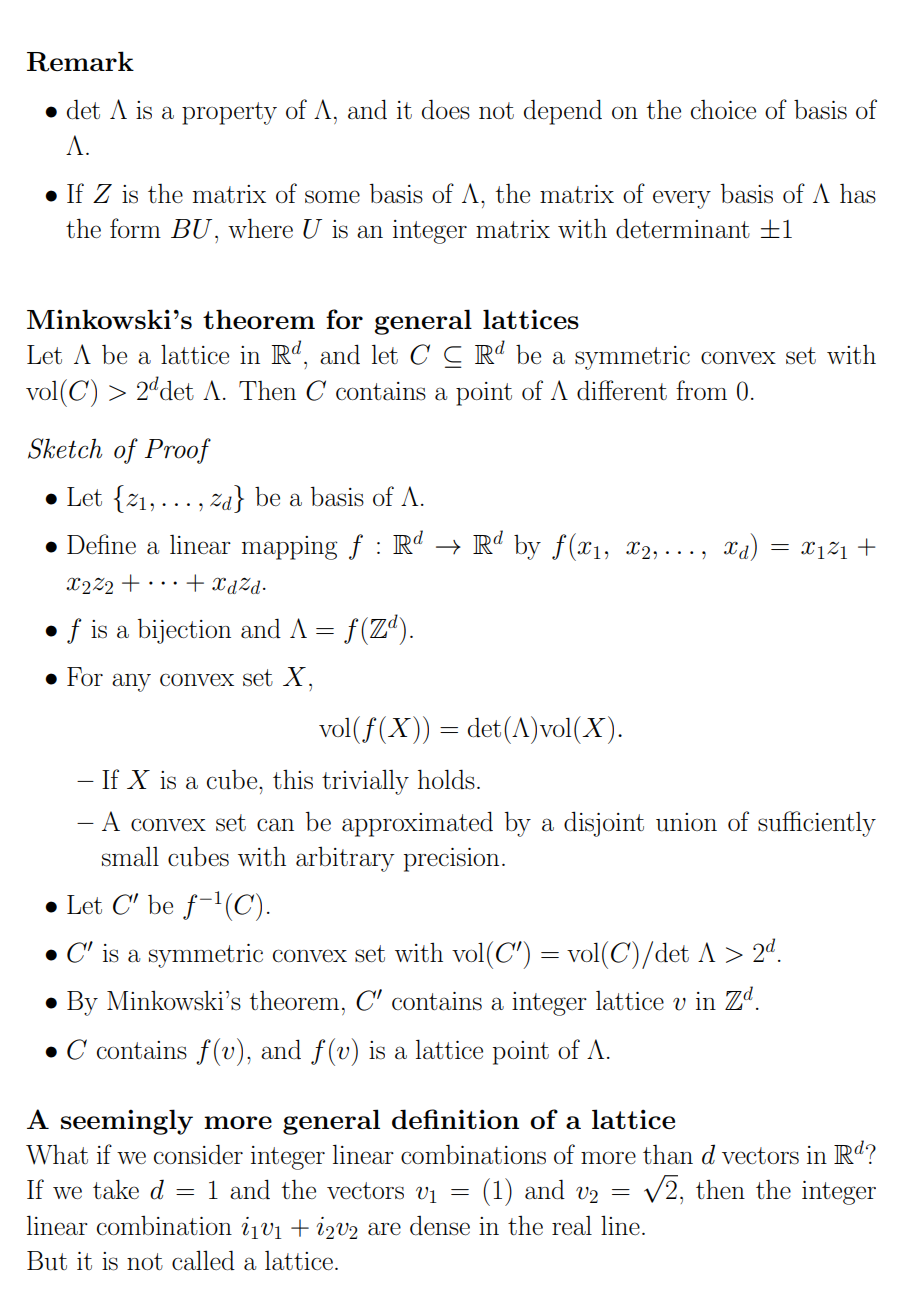 The image size is (903, 1316). What do you see at coordinates (131, 682) in the screenshot?
I see `any` at bounding box center [131, 682].
